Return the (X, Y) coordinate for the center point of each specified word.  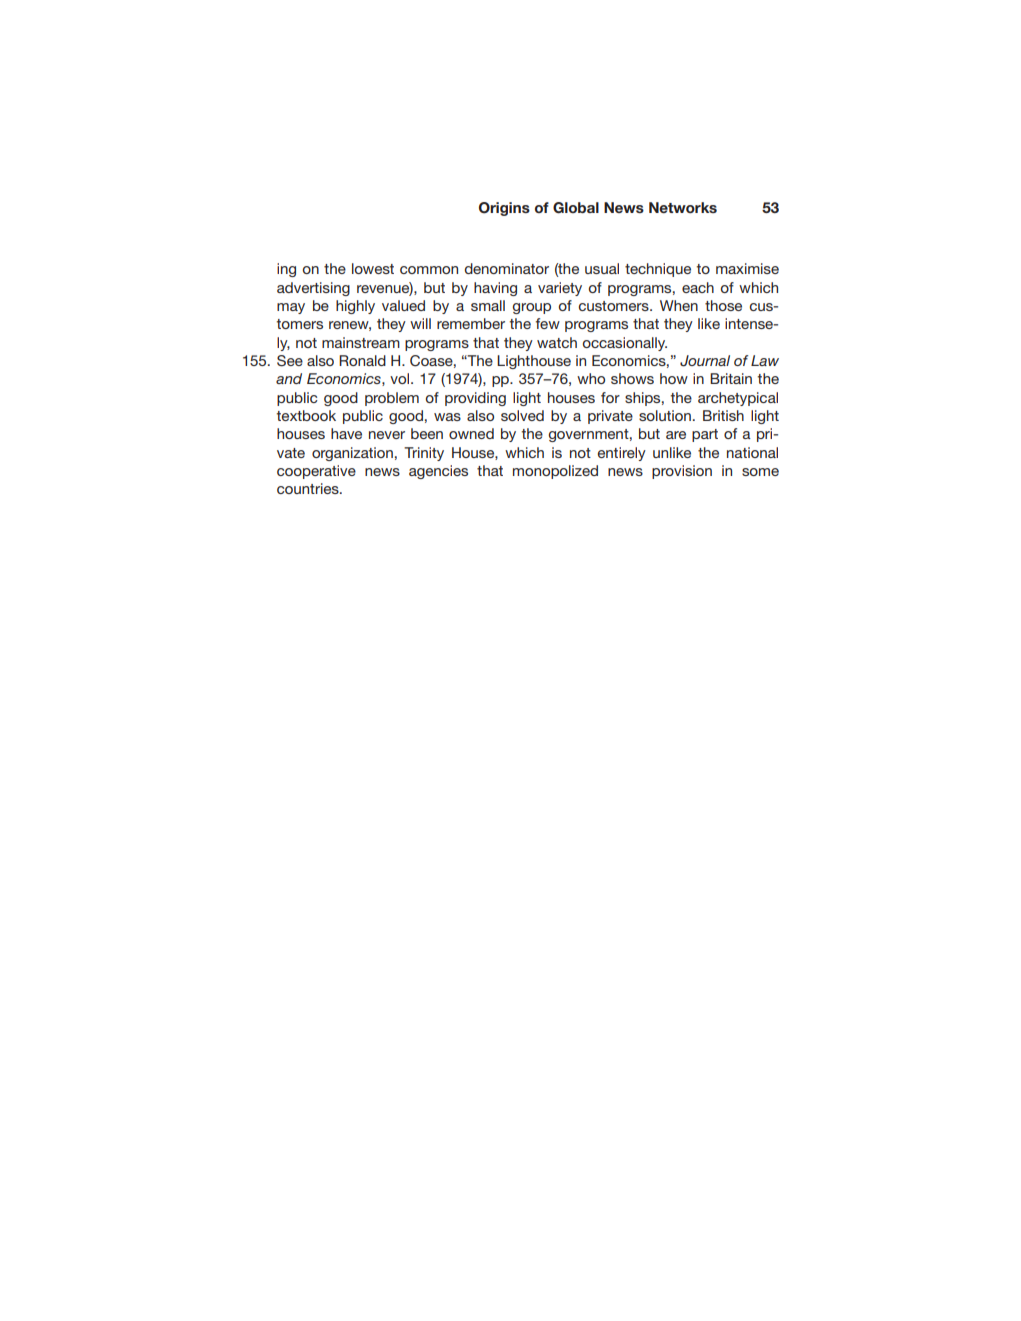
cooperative (316, 472)
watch (557, 342)
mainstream (361, 342)
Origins (504, 209)
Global (576, 208)
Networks (683, 207)
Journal (705, 361)
